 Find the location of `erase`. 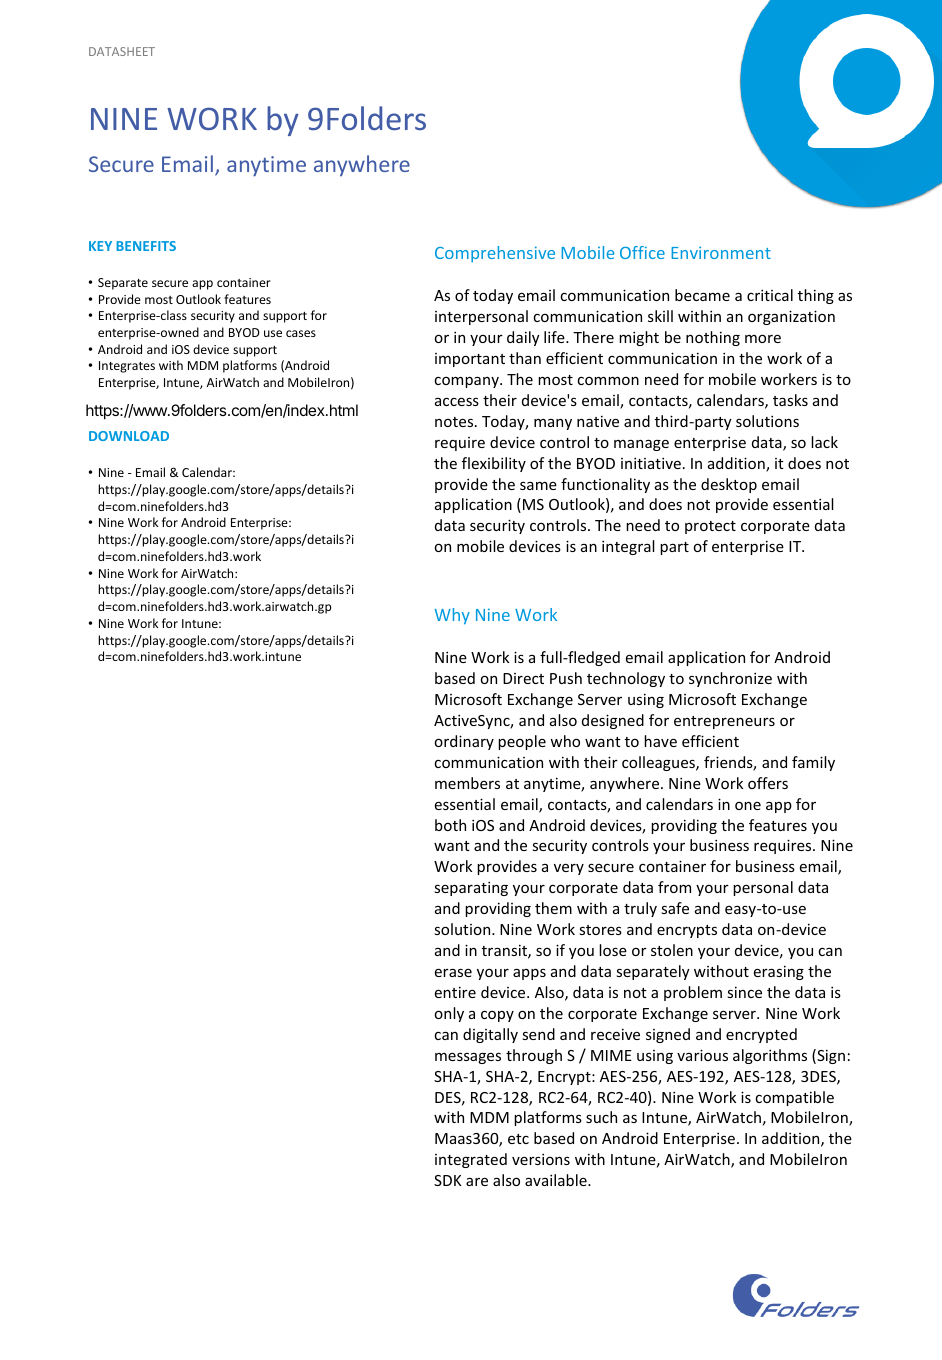

erase is located at coordinates (453, 972).
